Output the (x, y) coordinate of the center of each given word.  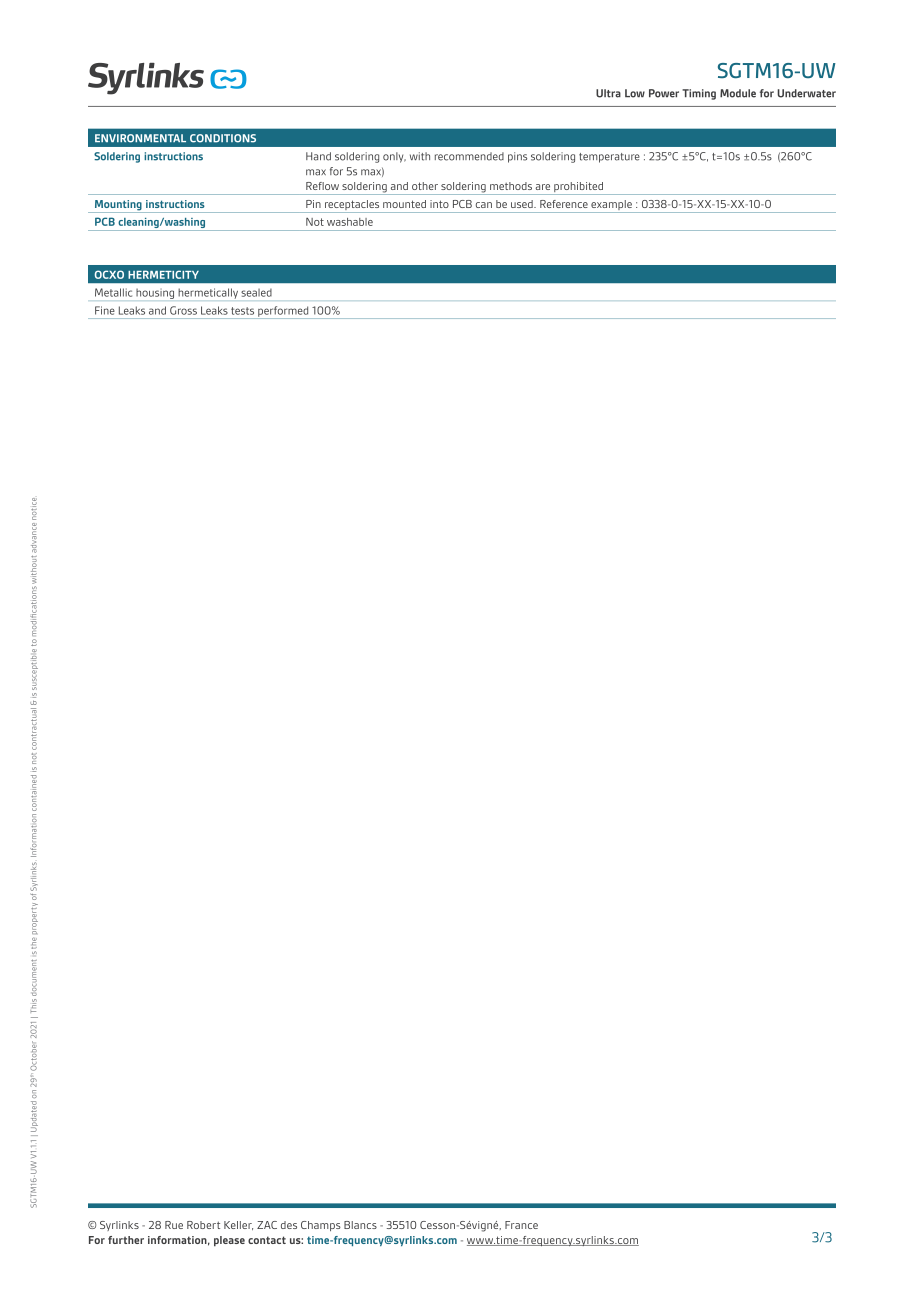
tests (242, 311)
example (611, 206)
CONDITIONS (223, 138)
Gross (183, 310)
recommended (469, 156)
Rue (174, 1225)
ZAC (267, 1225)
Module (738, 93)
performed (283, 312)
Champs (321, 1226)
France (521, 1225)
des (289, 1225)
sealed (256, 293)
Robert (203, 1225)
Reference (564, 204)
